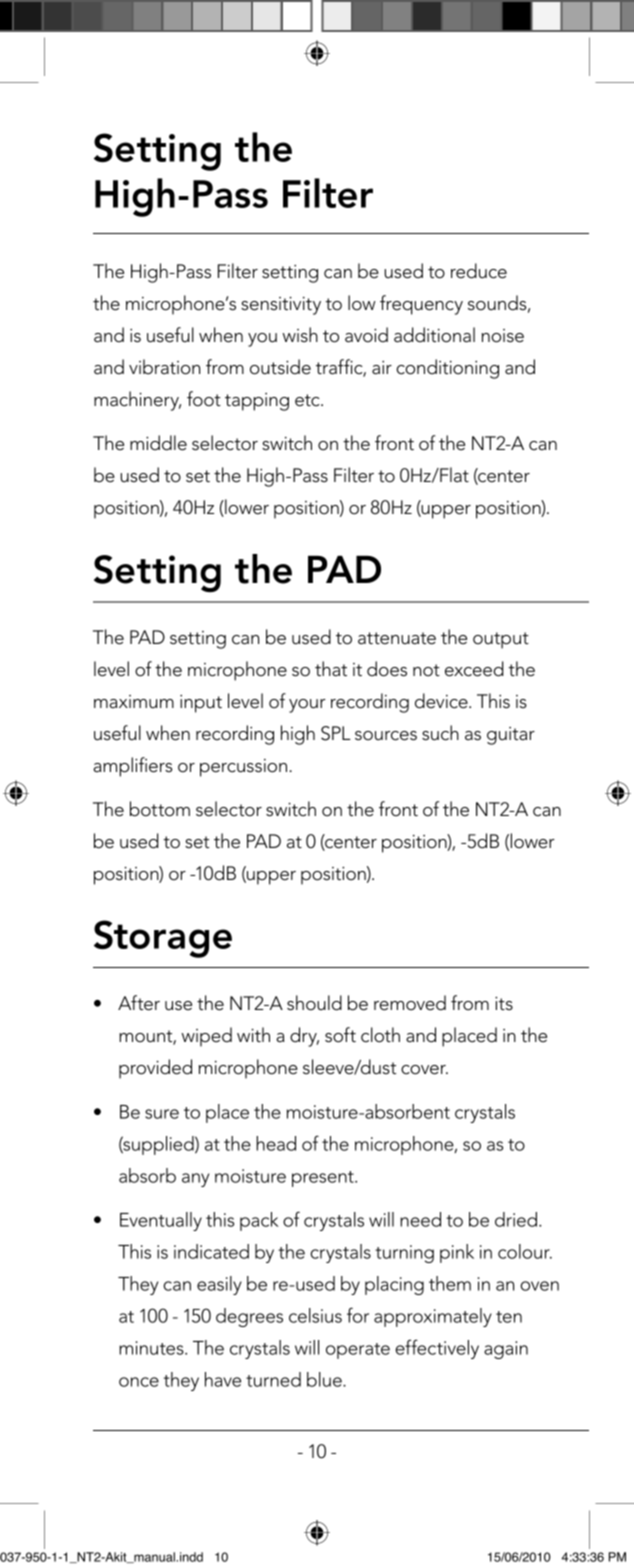  What do you see at coordinates (201, 704) in the document?
I see `input` at bounding box center [201, 704].
